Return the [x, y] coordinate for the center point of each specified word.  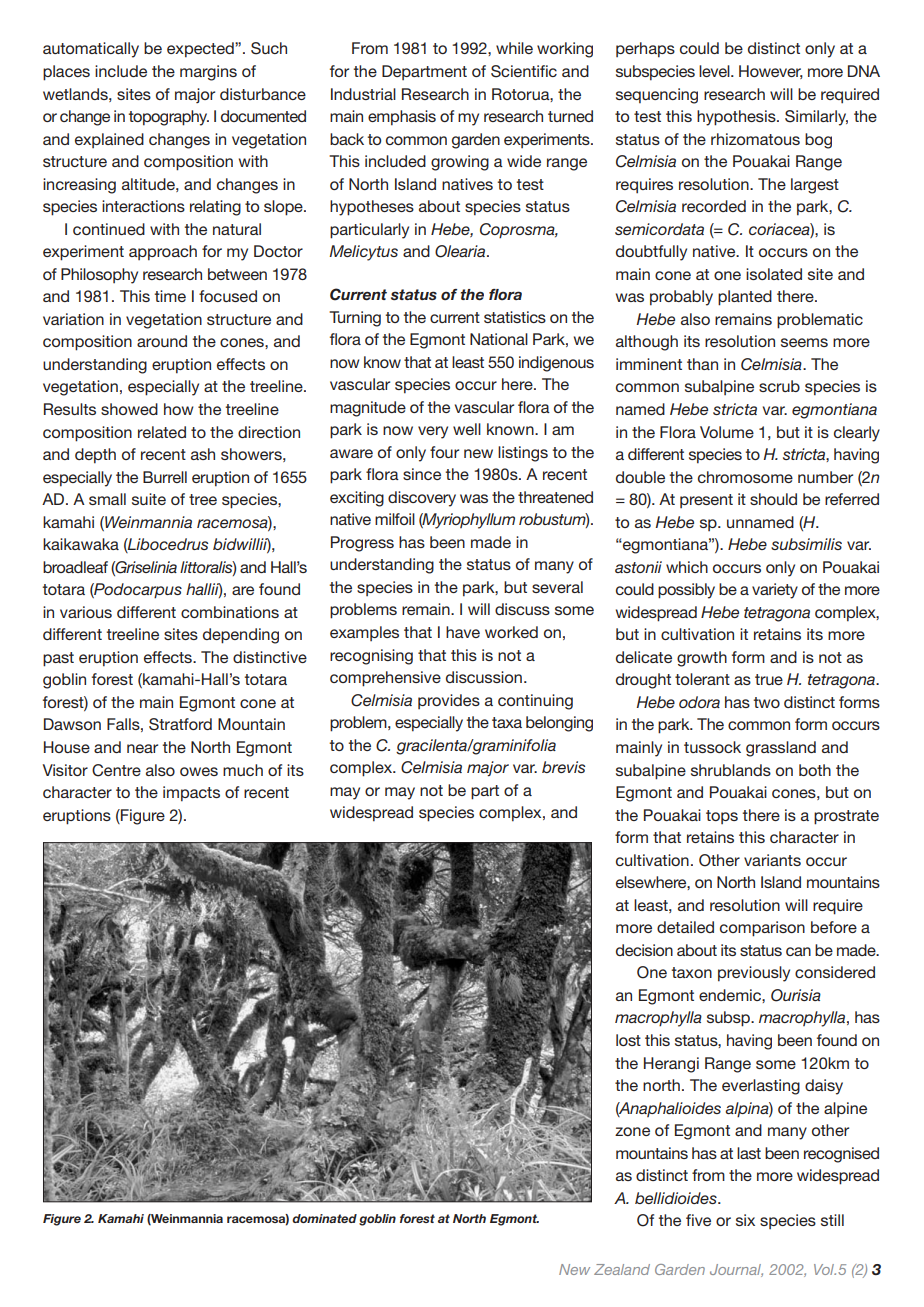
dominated [324, 1218]
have [463, 632]
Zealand [622, 1269]
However [771, 72]
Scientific [524, 71]
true [769, 679]
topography [168, 118]
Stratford [180, 724]
